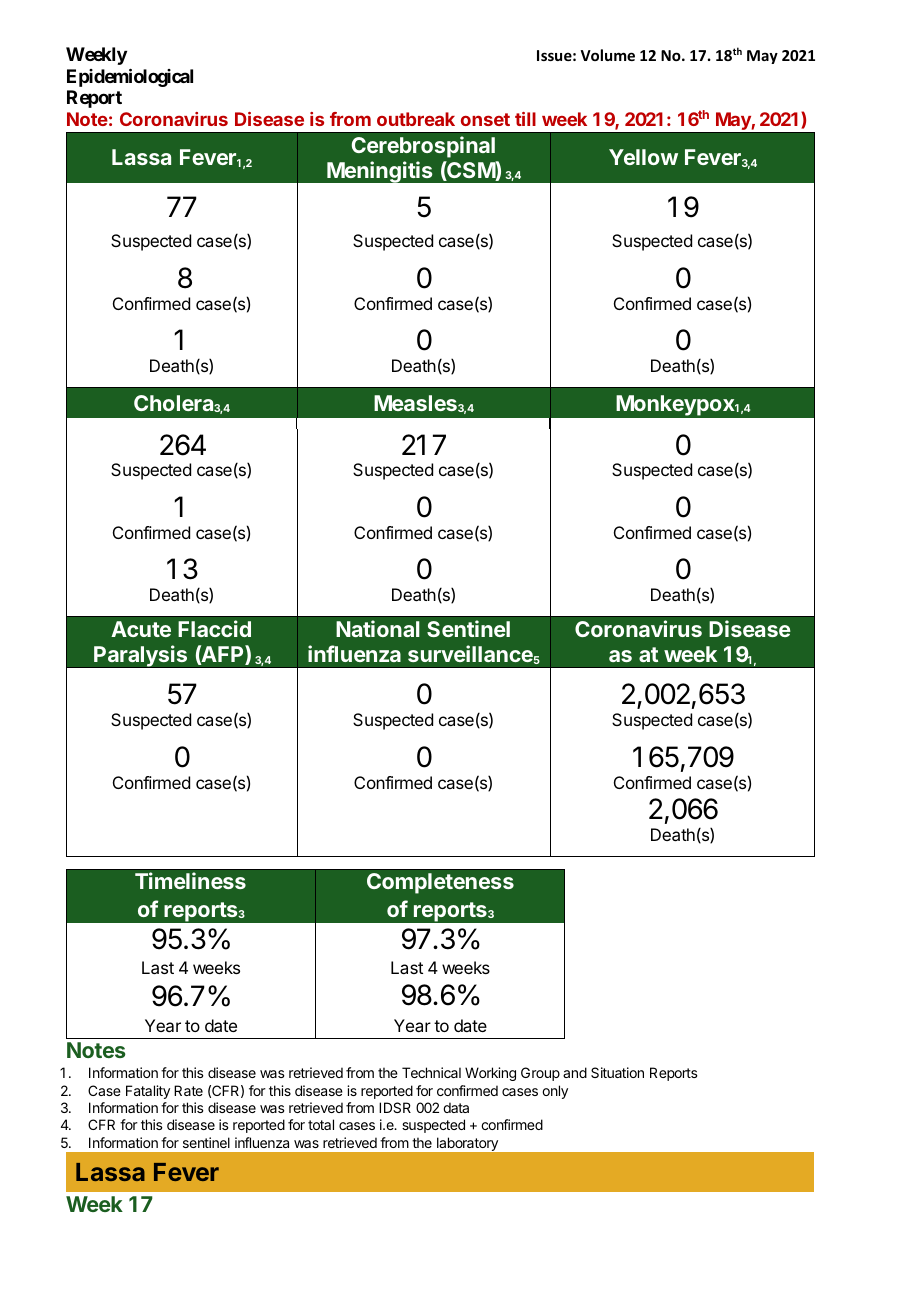 This page has width=924, height=1308. What do you see at coordinates (130, 77) in the page?
I see `Epidemiological` at bounding box center [130, 77].
